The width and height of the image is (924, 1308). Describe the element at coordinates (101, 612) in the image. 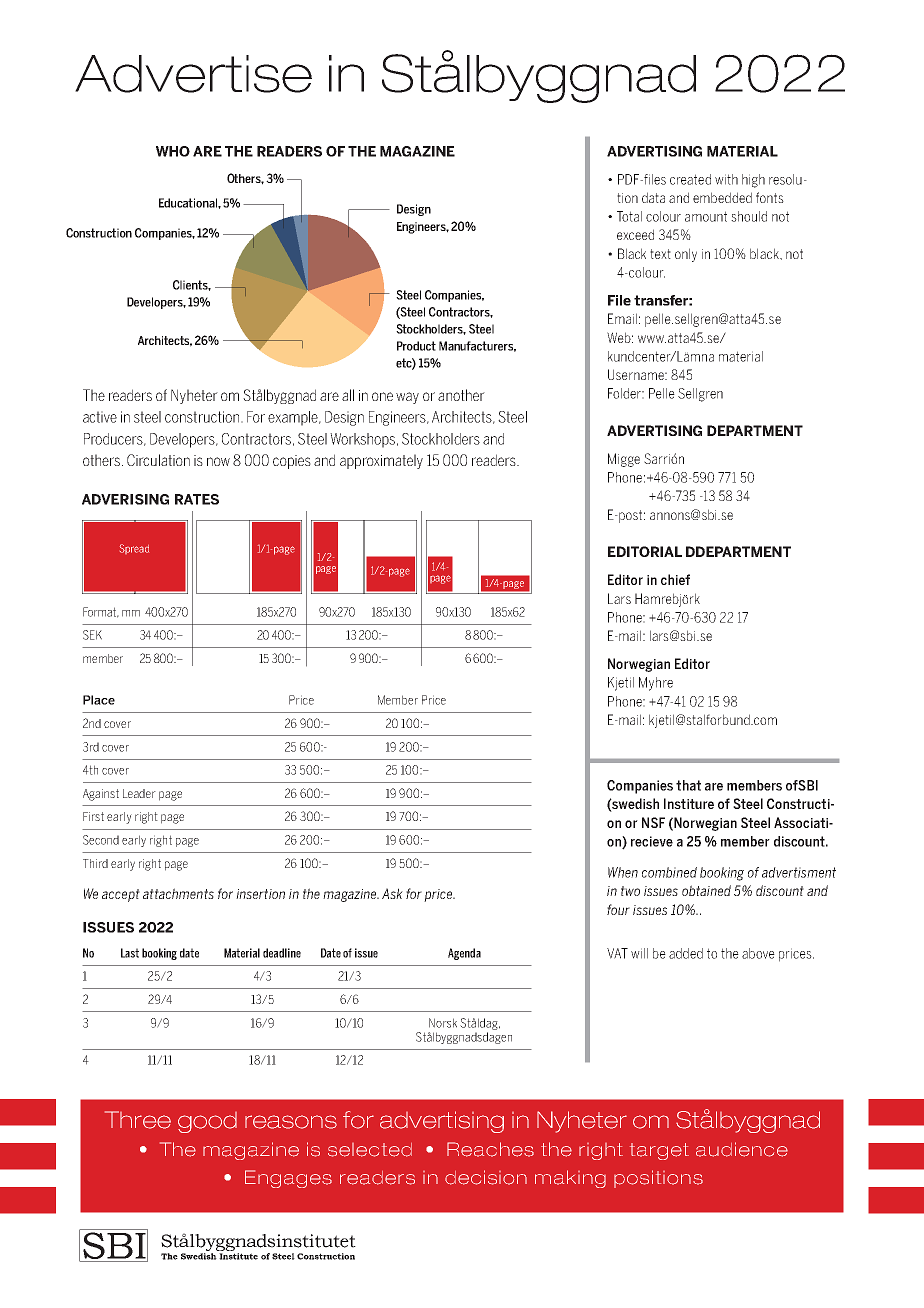

I see `Format` at that location.
